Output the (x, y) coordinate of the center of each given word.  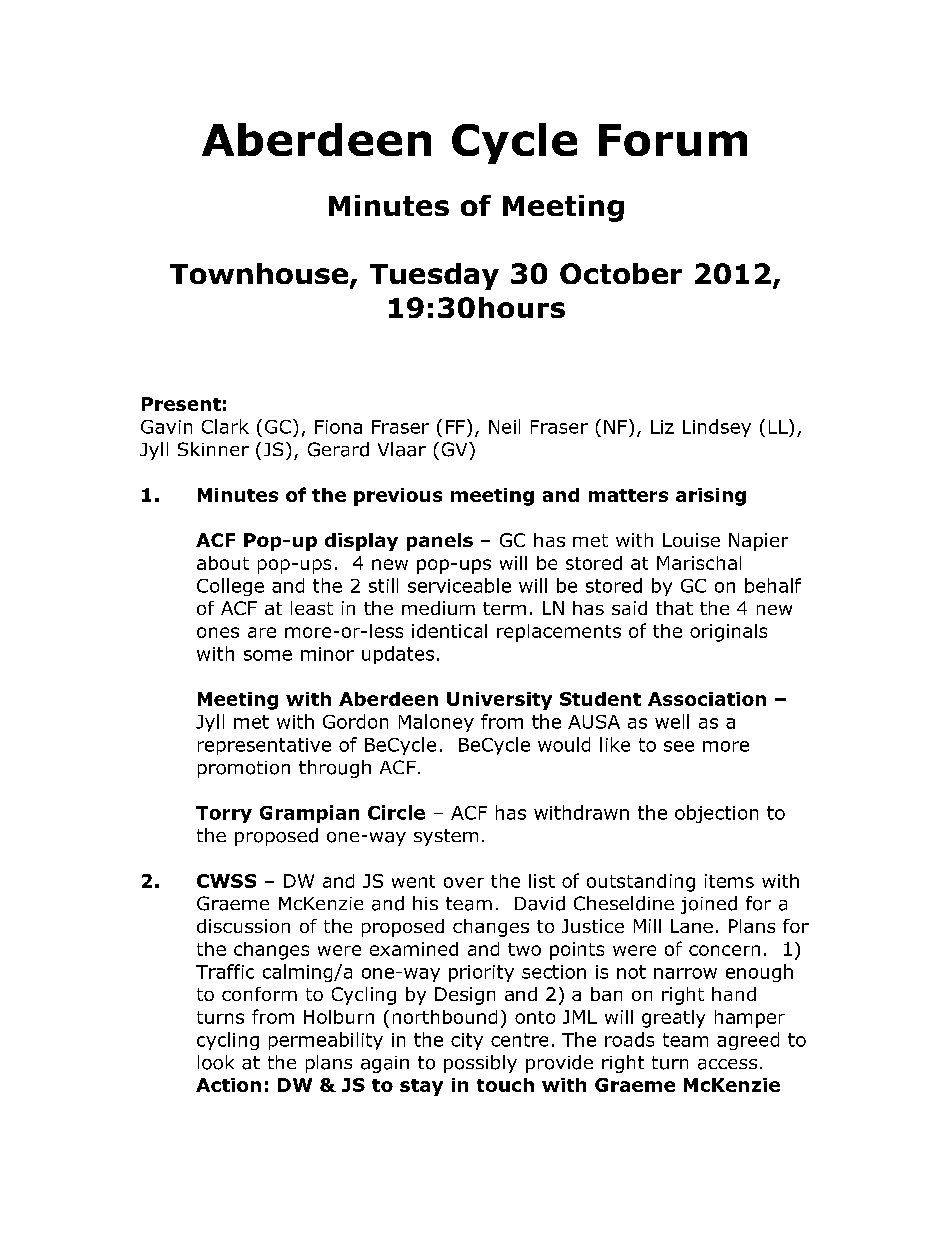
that (674, 608)
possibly (480, 1064)
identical (449, 631)
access (727, 1064)
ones (218, 632)
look (216, 1062)
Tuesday (434, 276)
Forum (673, 140)
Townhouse (259, 273)
